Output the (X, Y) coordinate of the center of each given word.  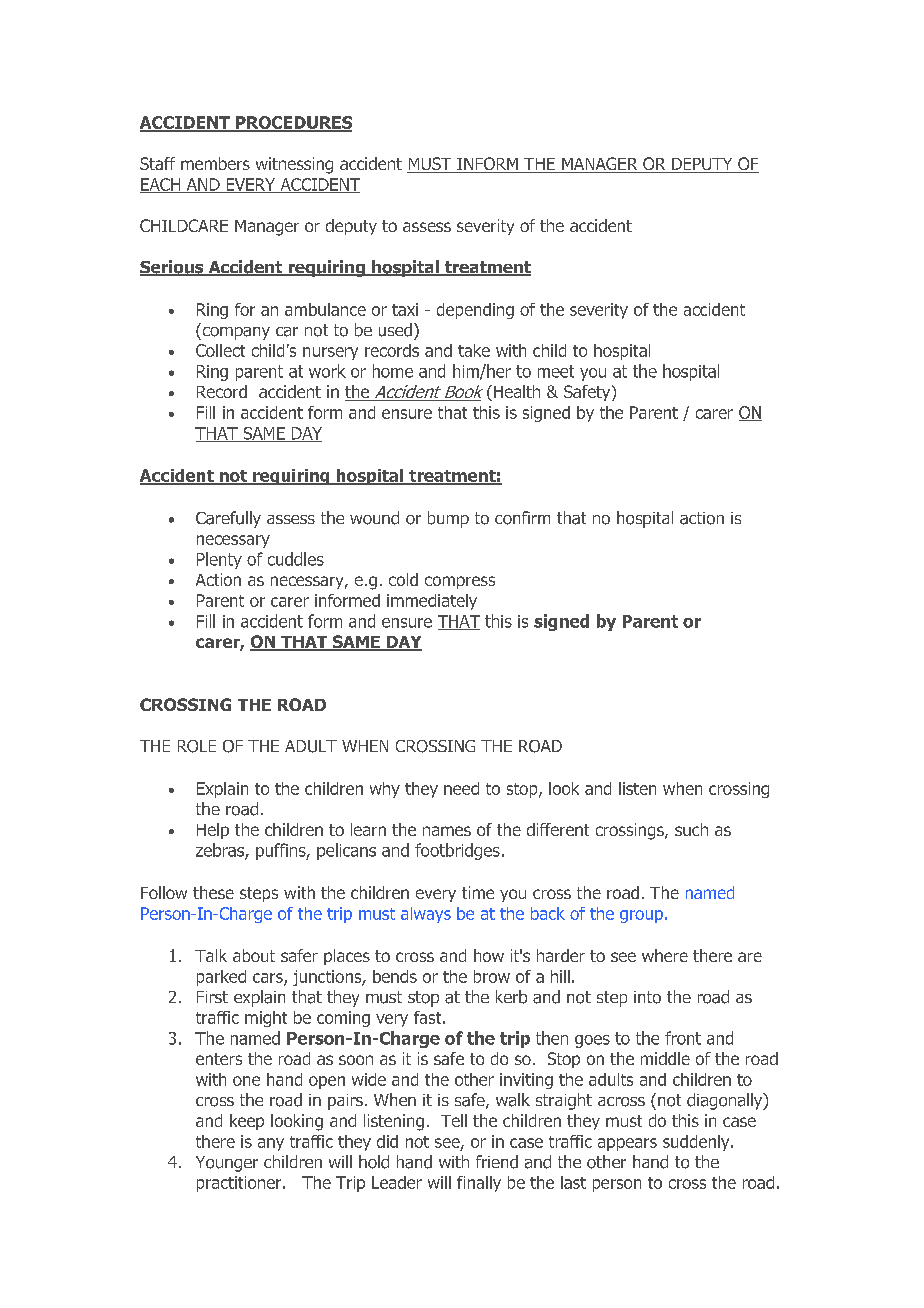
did (387, 1141)
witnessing (294, 165)
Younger (227, 1164)
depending (475, 311)
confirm (522, 518)
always (426, 915)
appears (627, 1144)
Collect (220, 350)
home (393, 371)
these (213, 892)
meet (556, 371)
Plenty (219, 560)
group (641, 916)
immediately (432, 602)
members (215, 163)
